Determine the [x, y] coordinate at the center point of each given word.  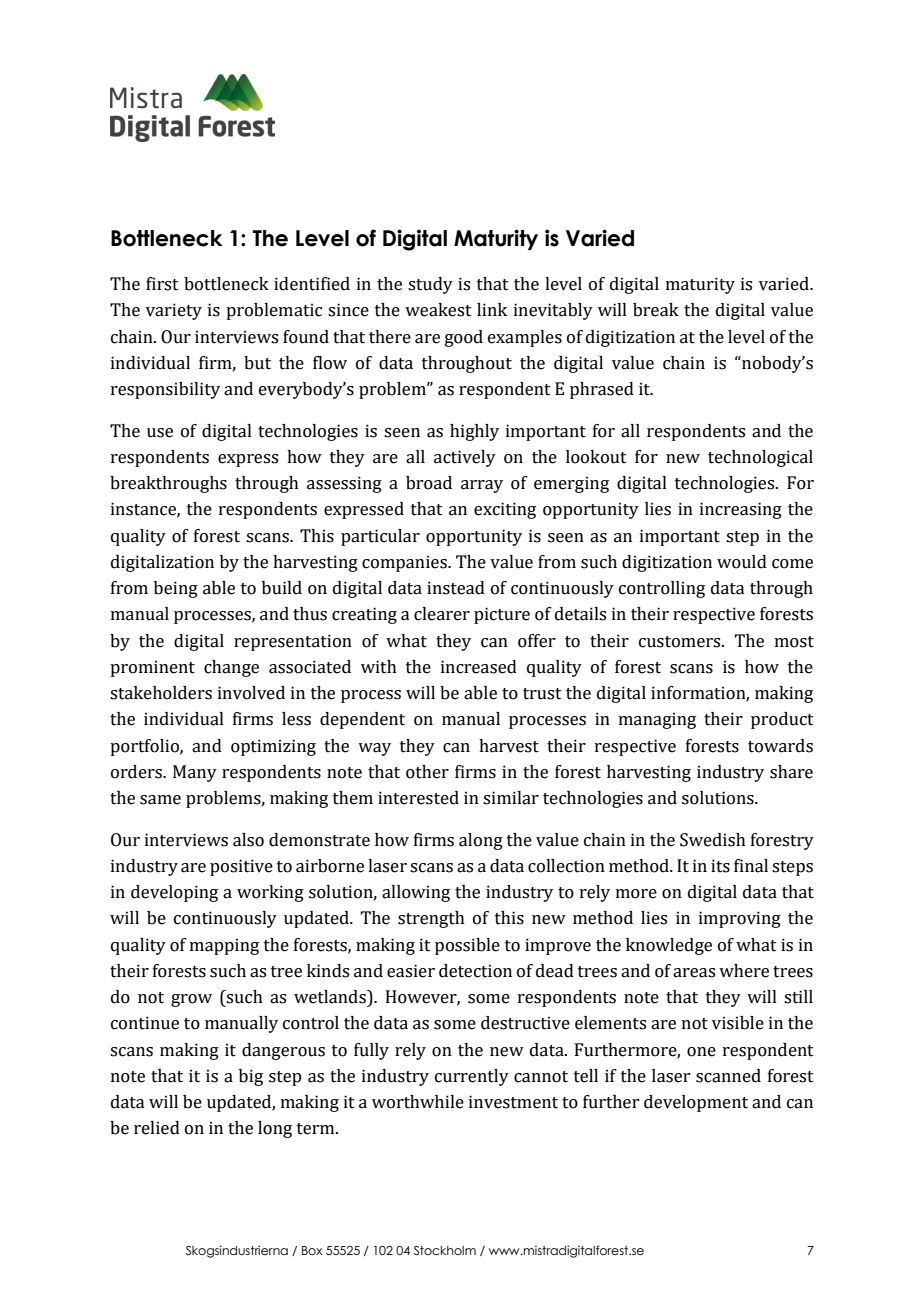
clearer [442, 614]
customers [681, 642]
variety [174, 311]
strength [431, 919]
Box [312, 1250]
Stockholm [445, 1250]
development [696, 1103]
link [492, 309]
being [176, 589]
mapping [224, 946]
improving [740, 919]
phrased [602, 390]
